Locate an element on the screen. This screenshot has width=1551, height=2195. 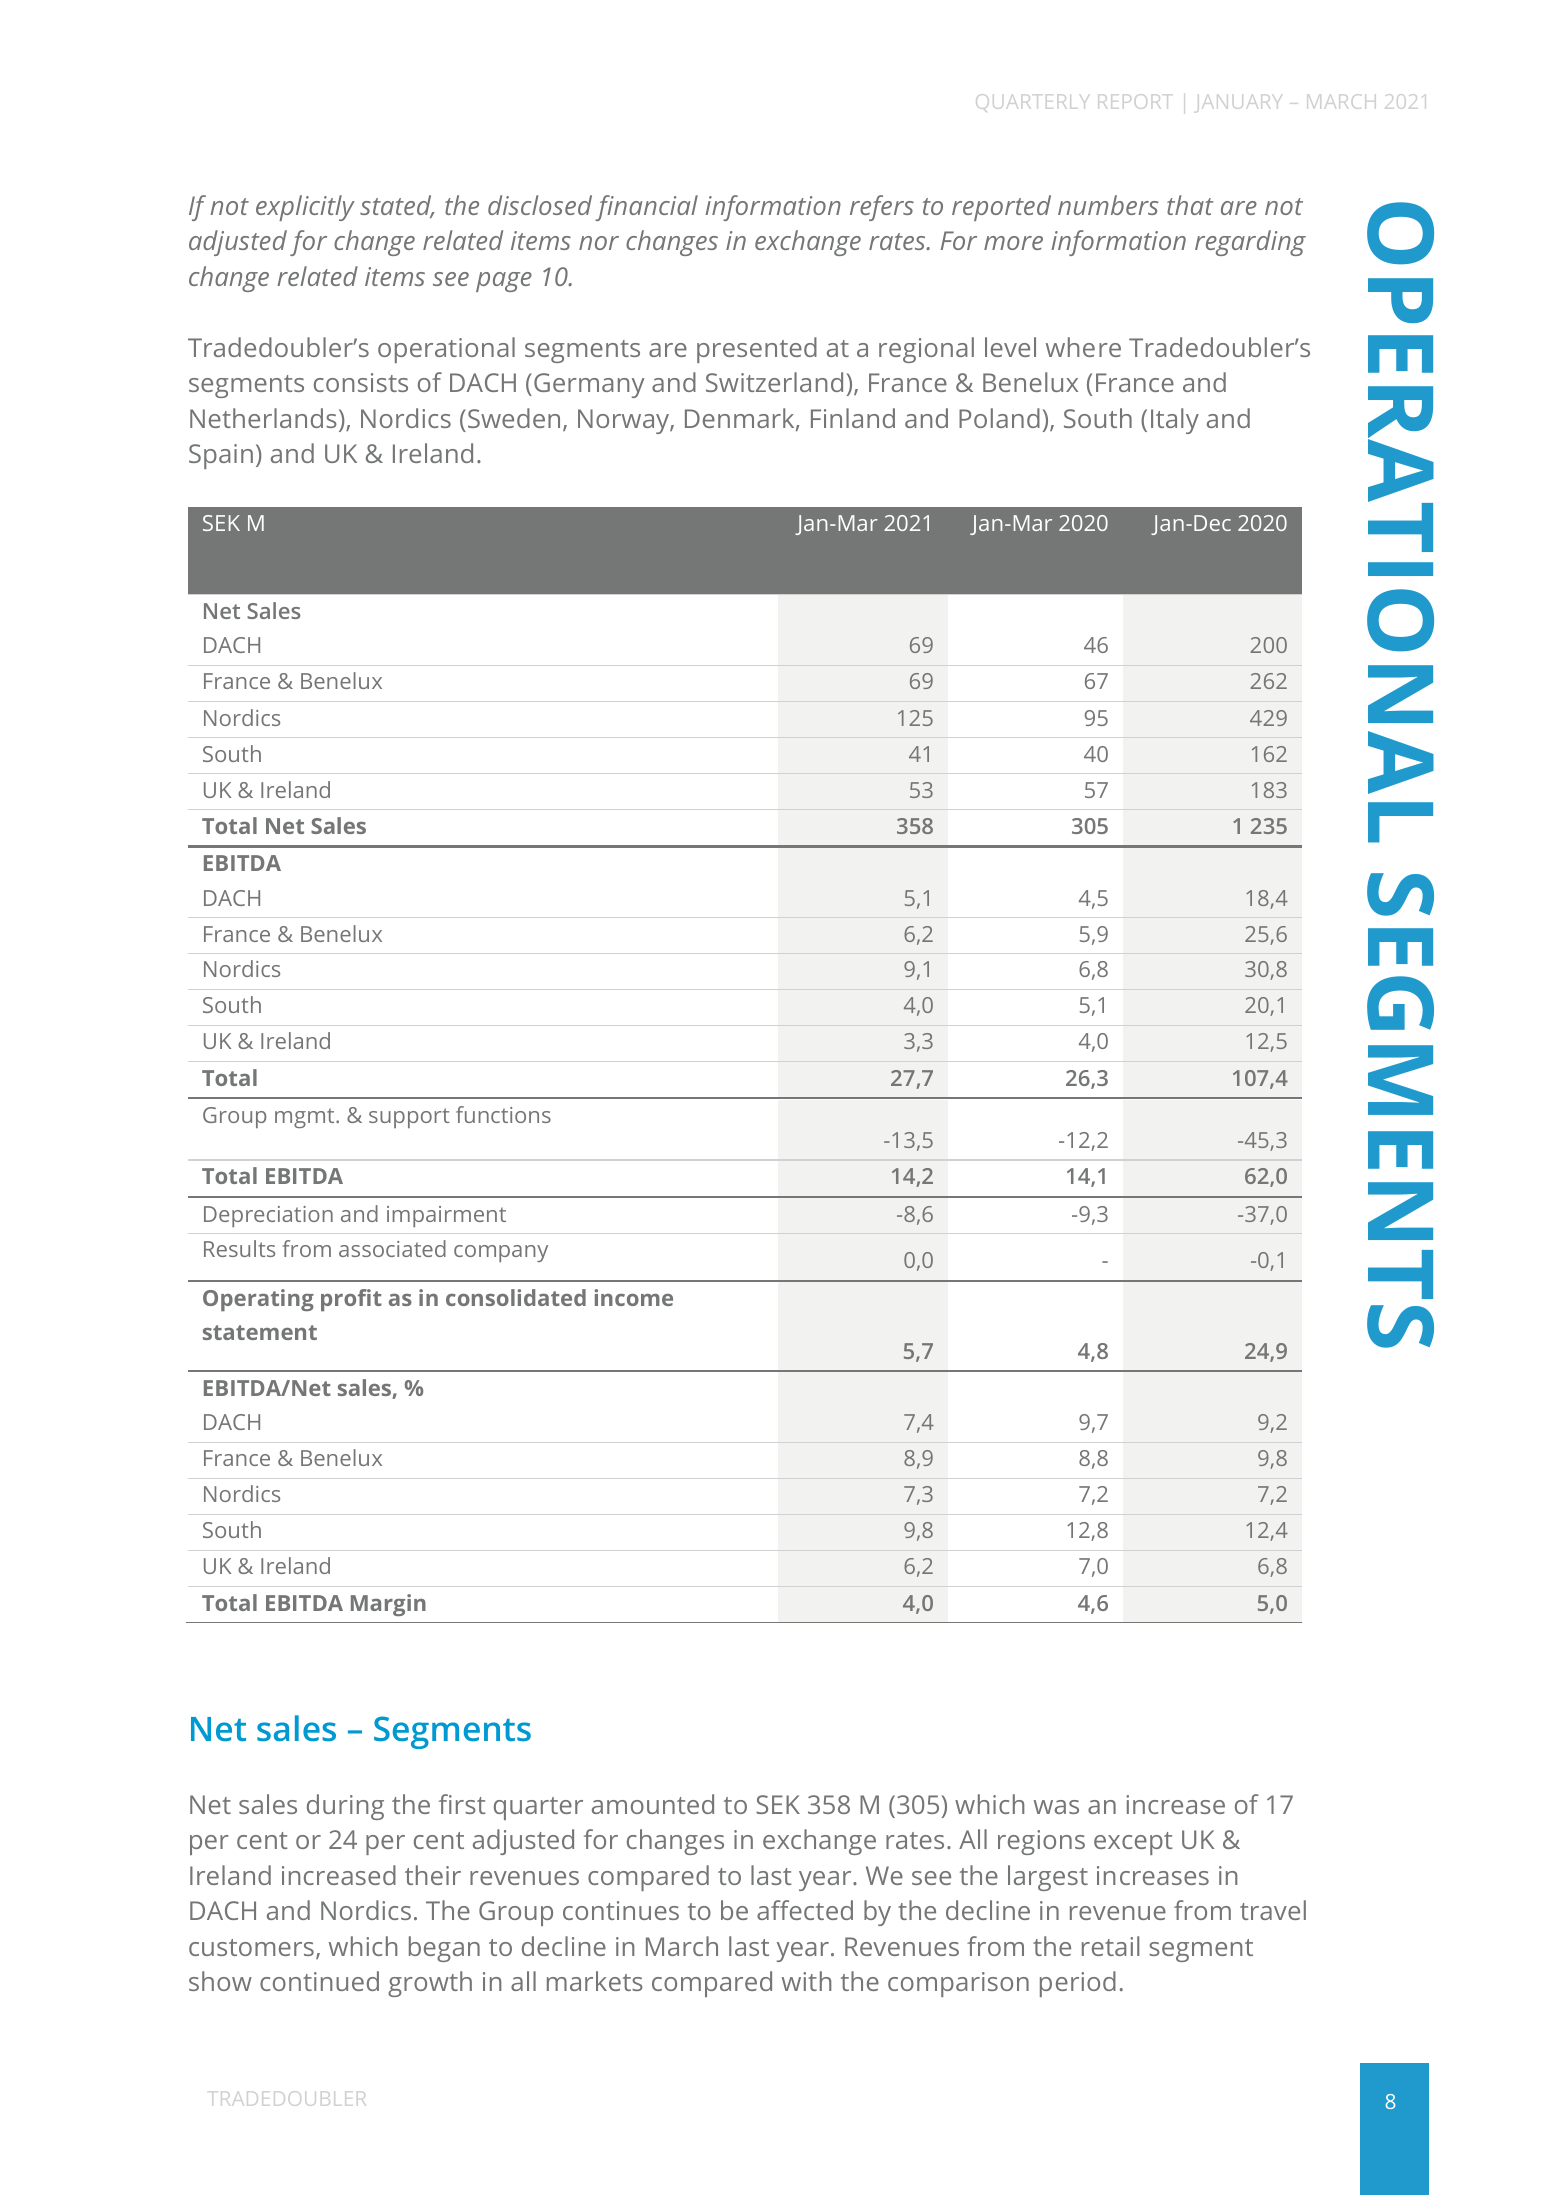
was is located at coordinates (1056, 1807).
